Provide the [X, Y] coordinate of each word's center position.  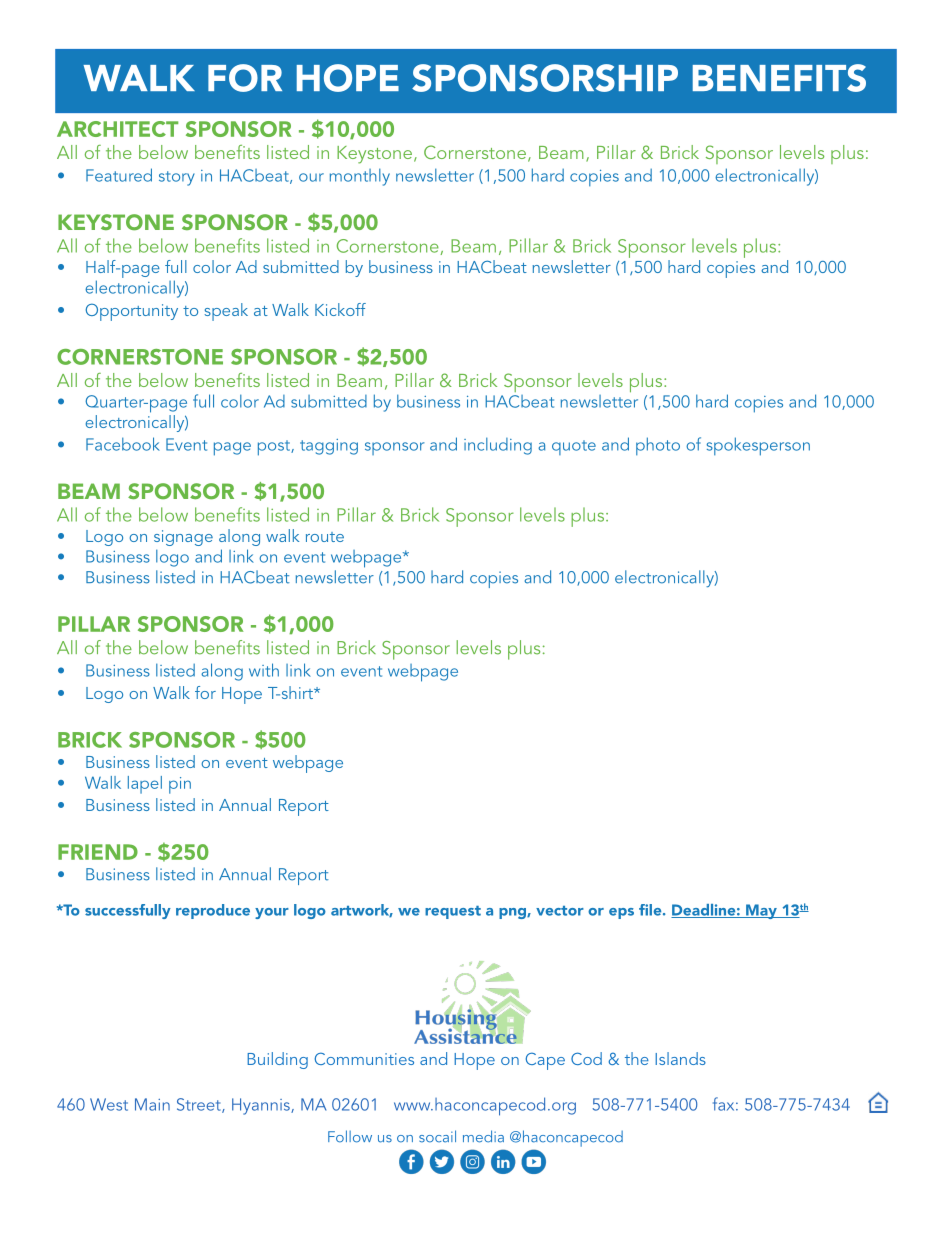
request [453, 912]
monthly [360, 177]
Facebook [123, 444]
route [325, 537]
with [264, 670]
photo [658, 446]
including [498, 446]
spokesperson [758, 446]
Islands [680, 1058]
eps [621, 913]
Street [200, 1105]
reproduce [213, 911]
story [177, 178]
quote [574, 447]
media [483, 1136]
